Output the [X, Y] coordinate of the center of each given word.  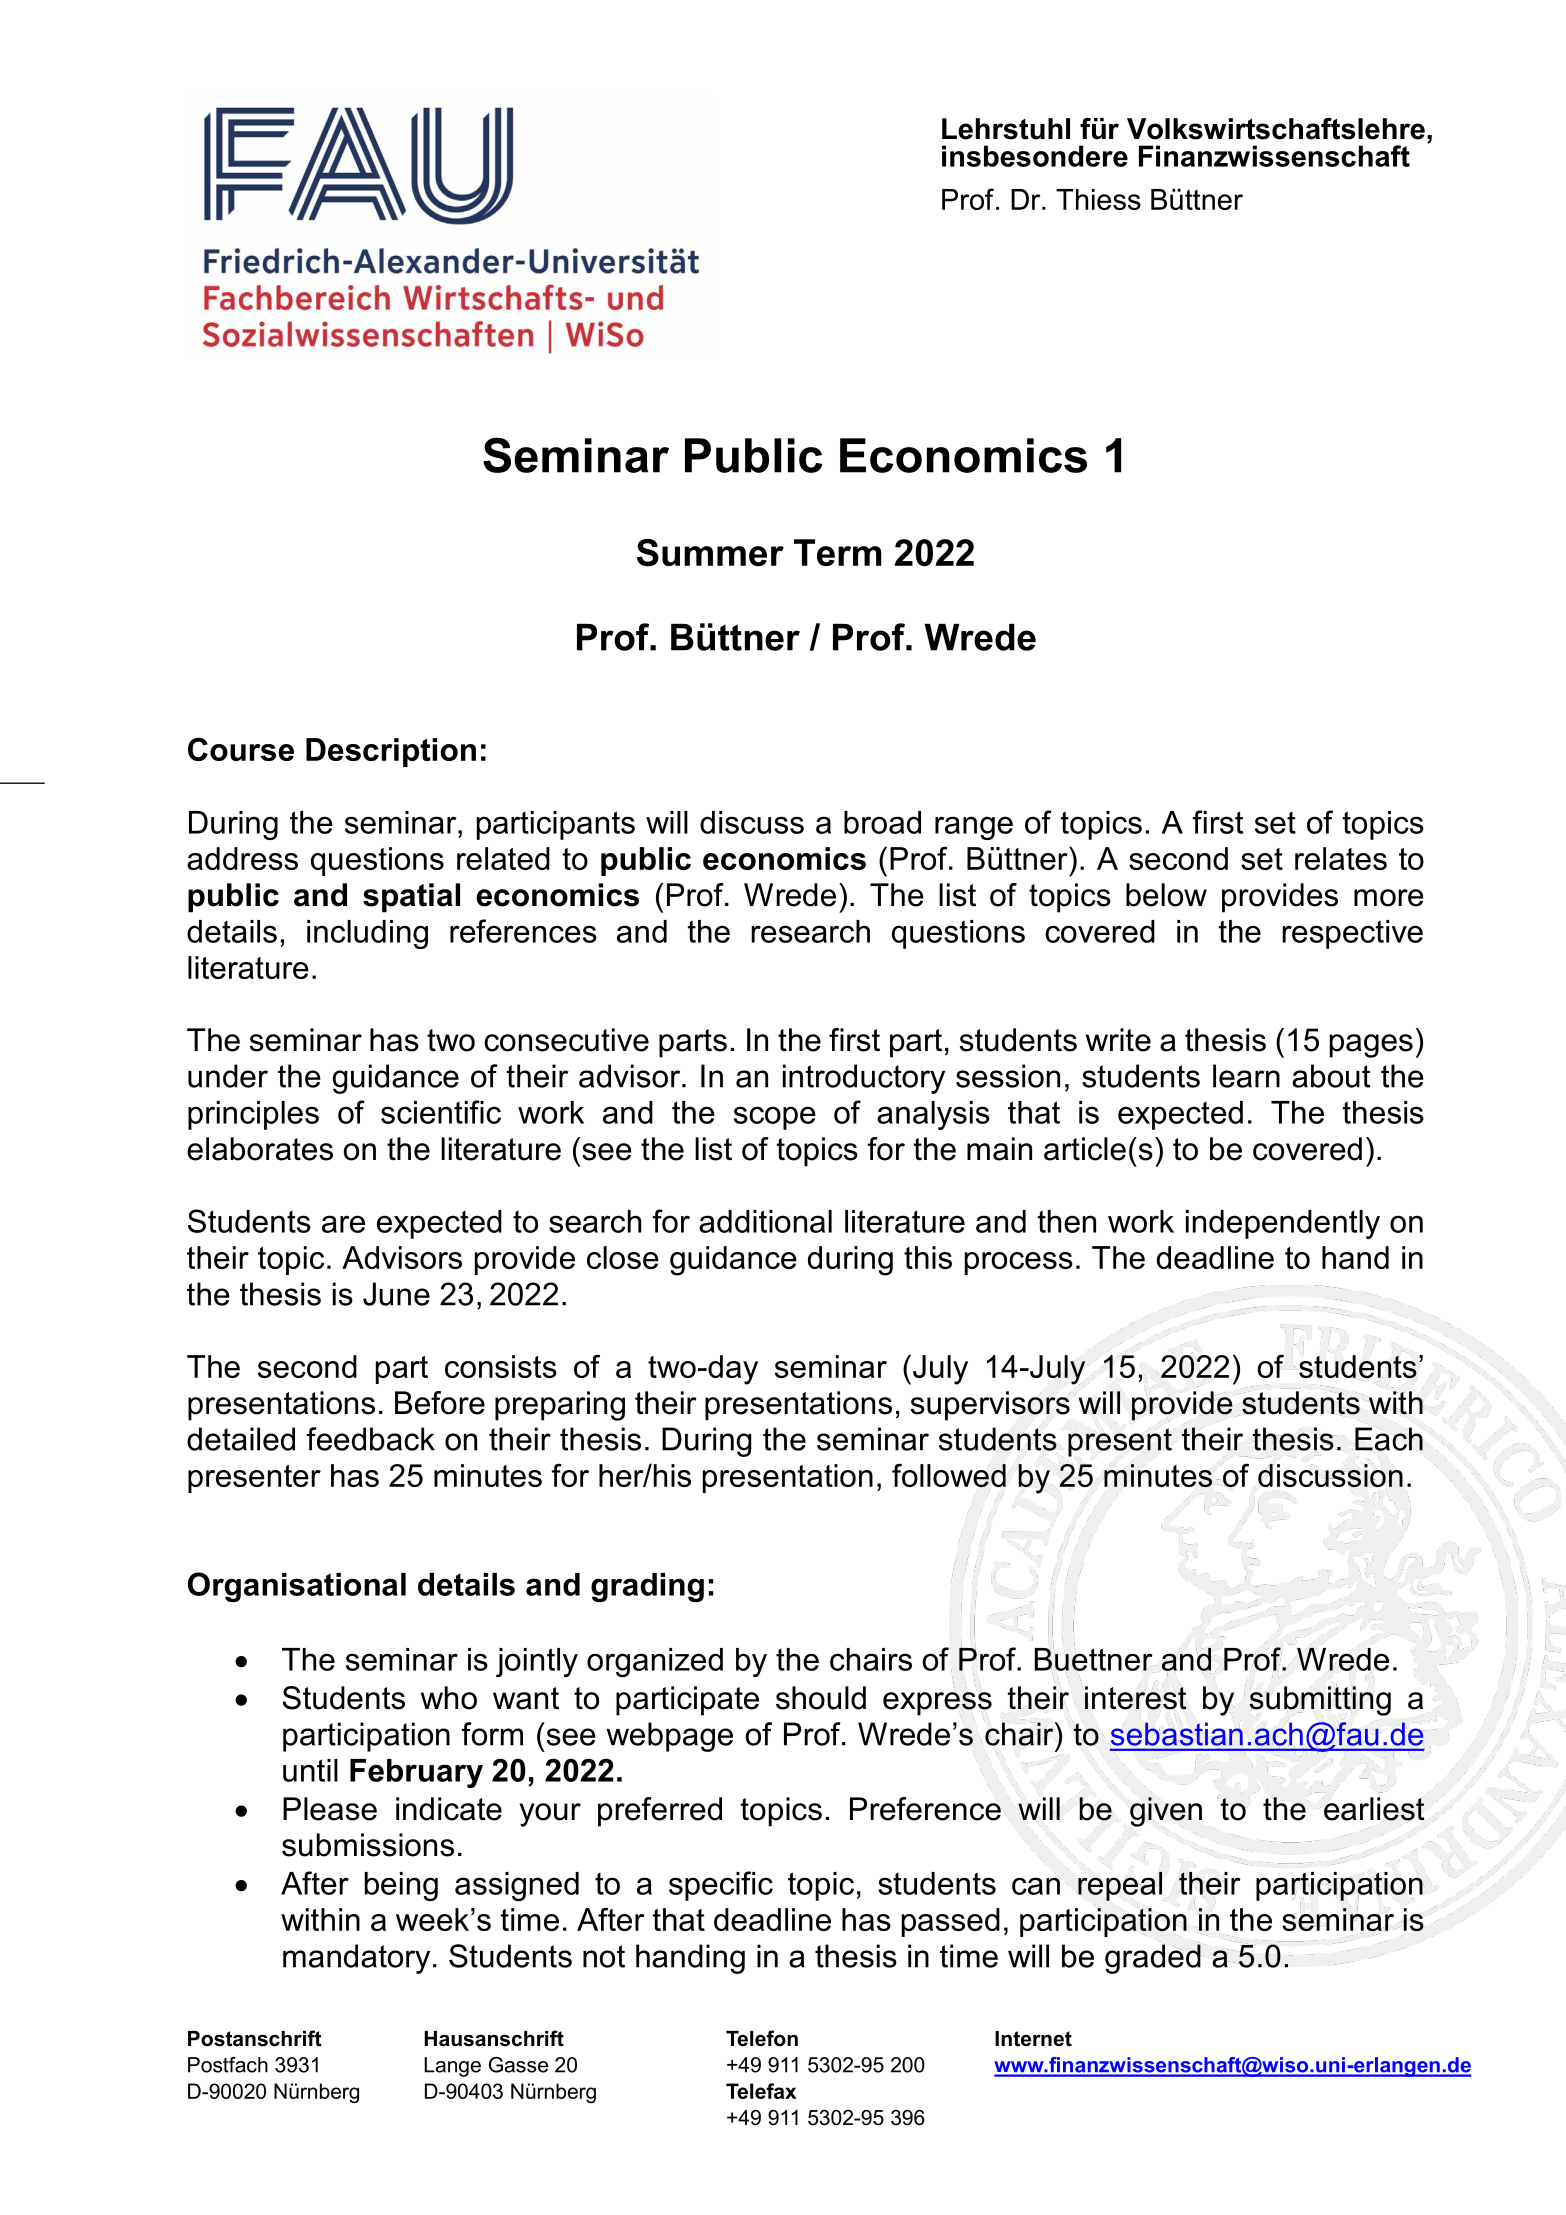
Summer [710, 553]
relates [1341, 858]
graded [1153, 1958]
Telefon [762, 2038]
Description [391, 752]
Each [1389, 1439]
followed [949, 1475]
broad [882, 822]
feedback [370, 1439]
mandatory [356, 1959]
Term [837, 552]
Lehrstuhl [1006, 129]
